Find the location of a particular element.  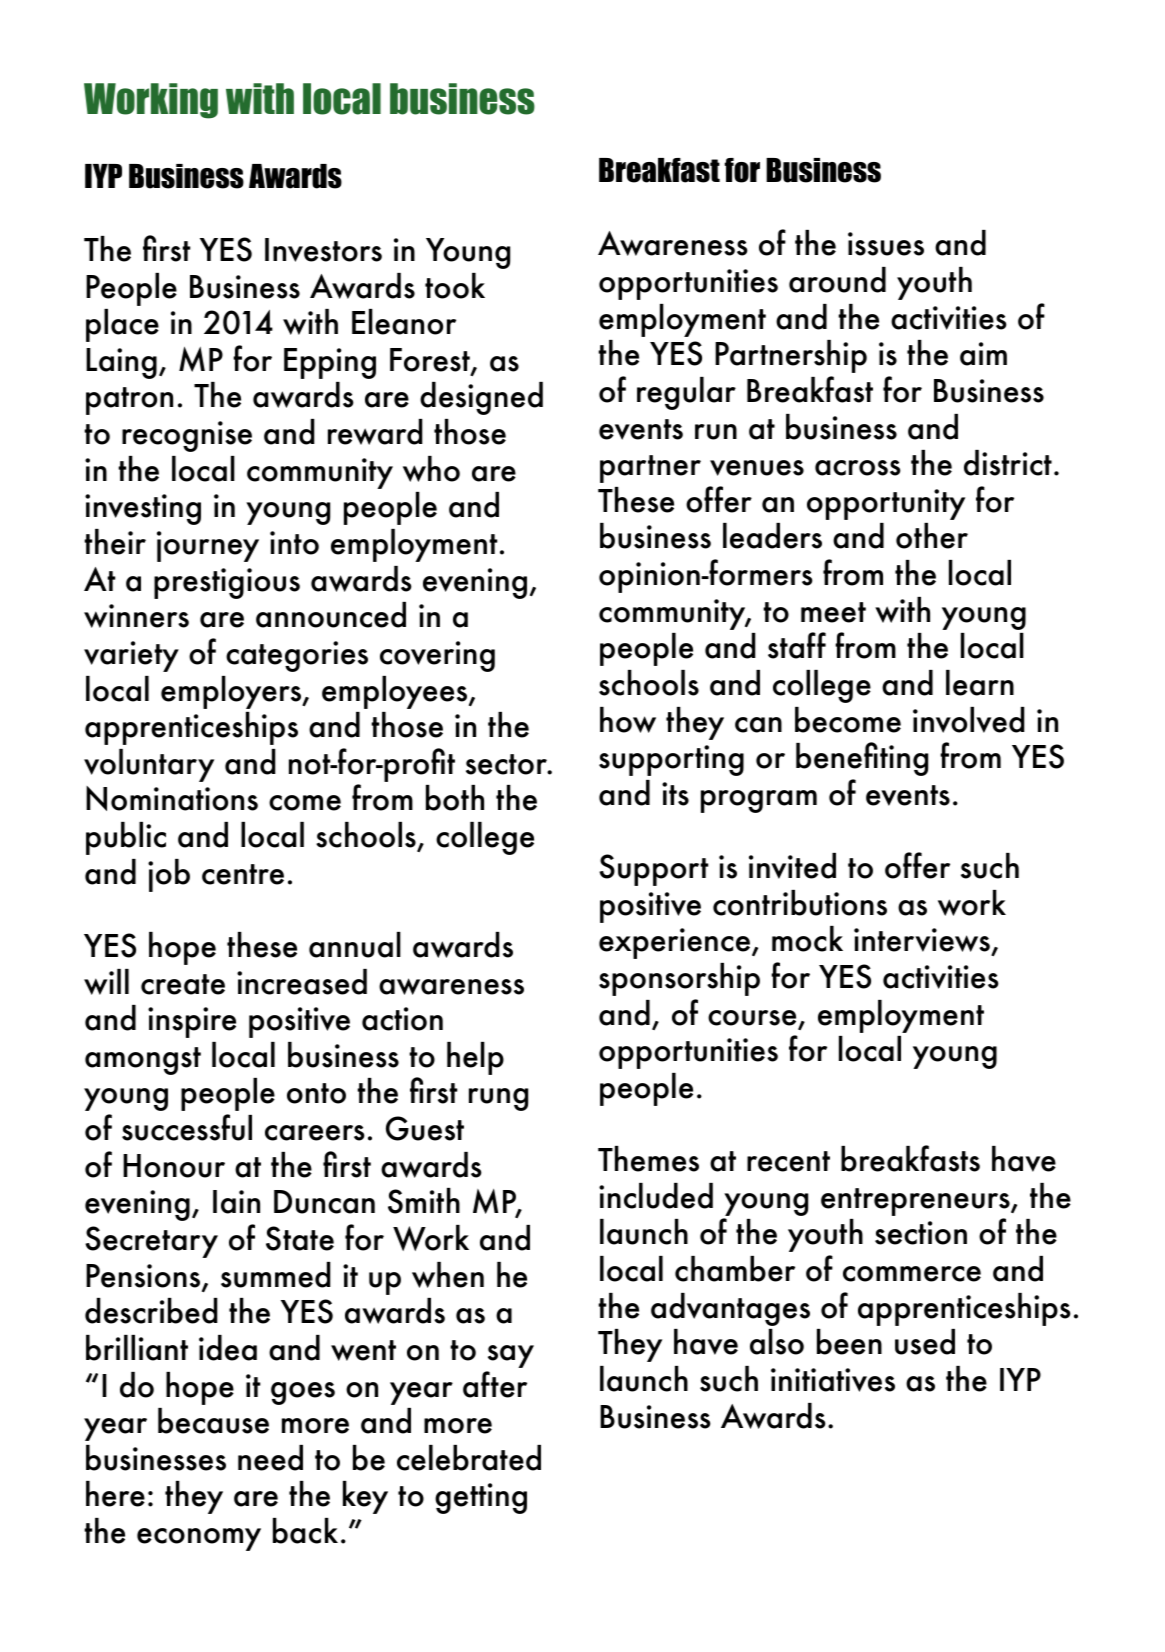

how is located at coordinates (628, 720).
